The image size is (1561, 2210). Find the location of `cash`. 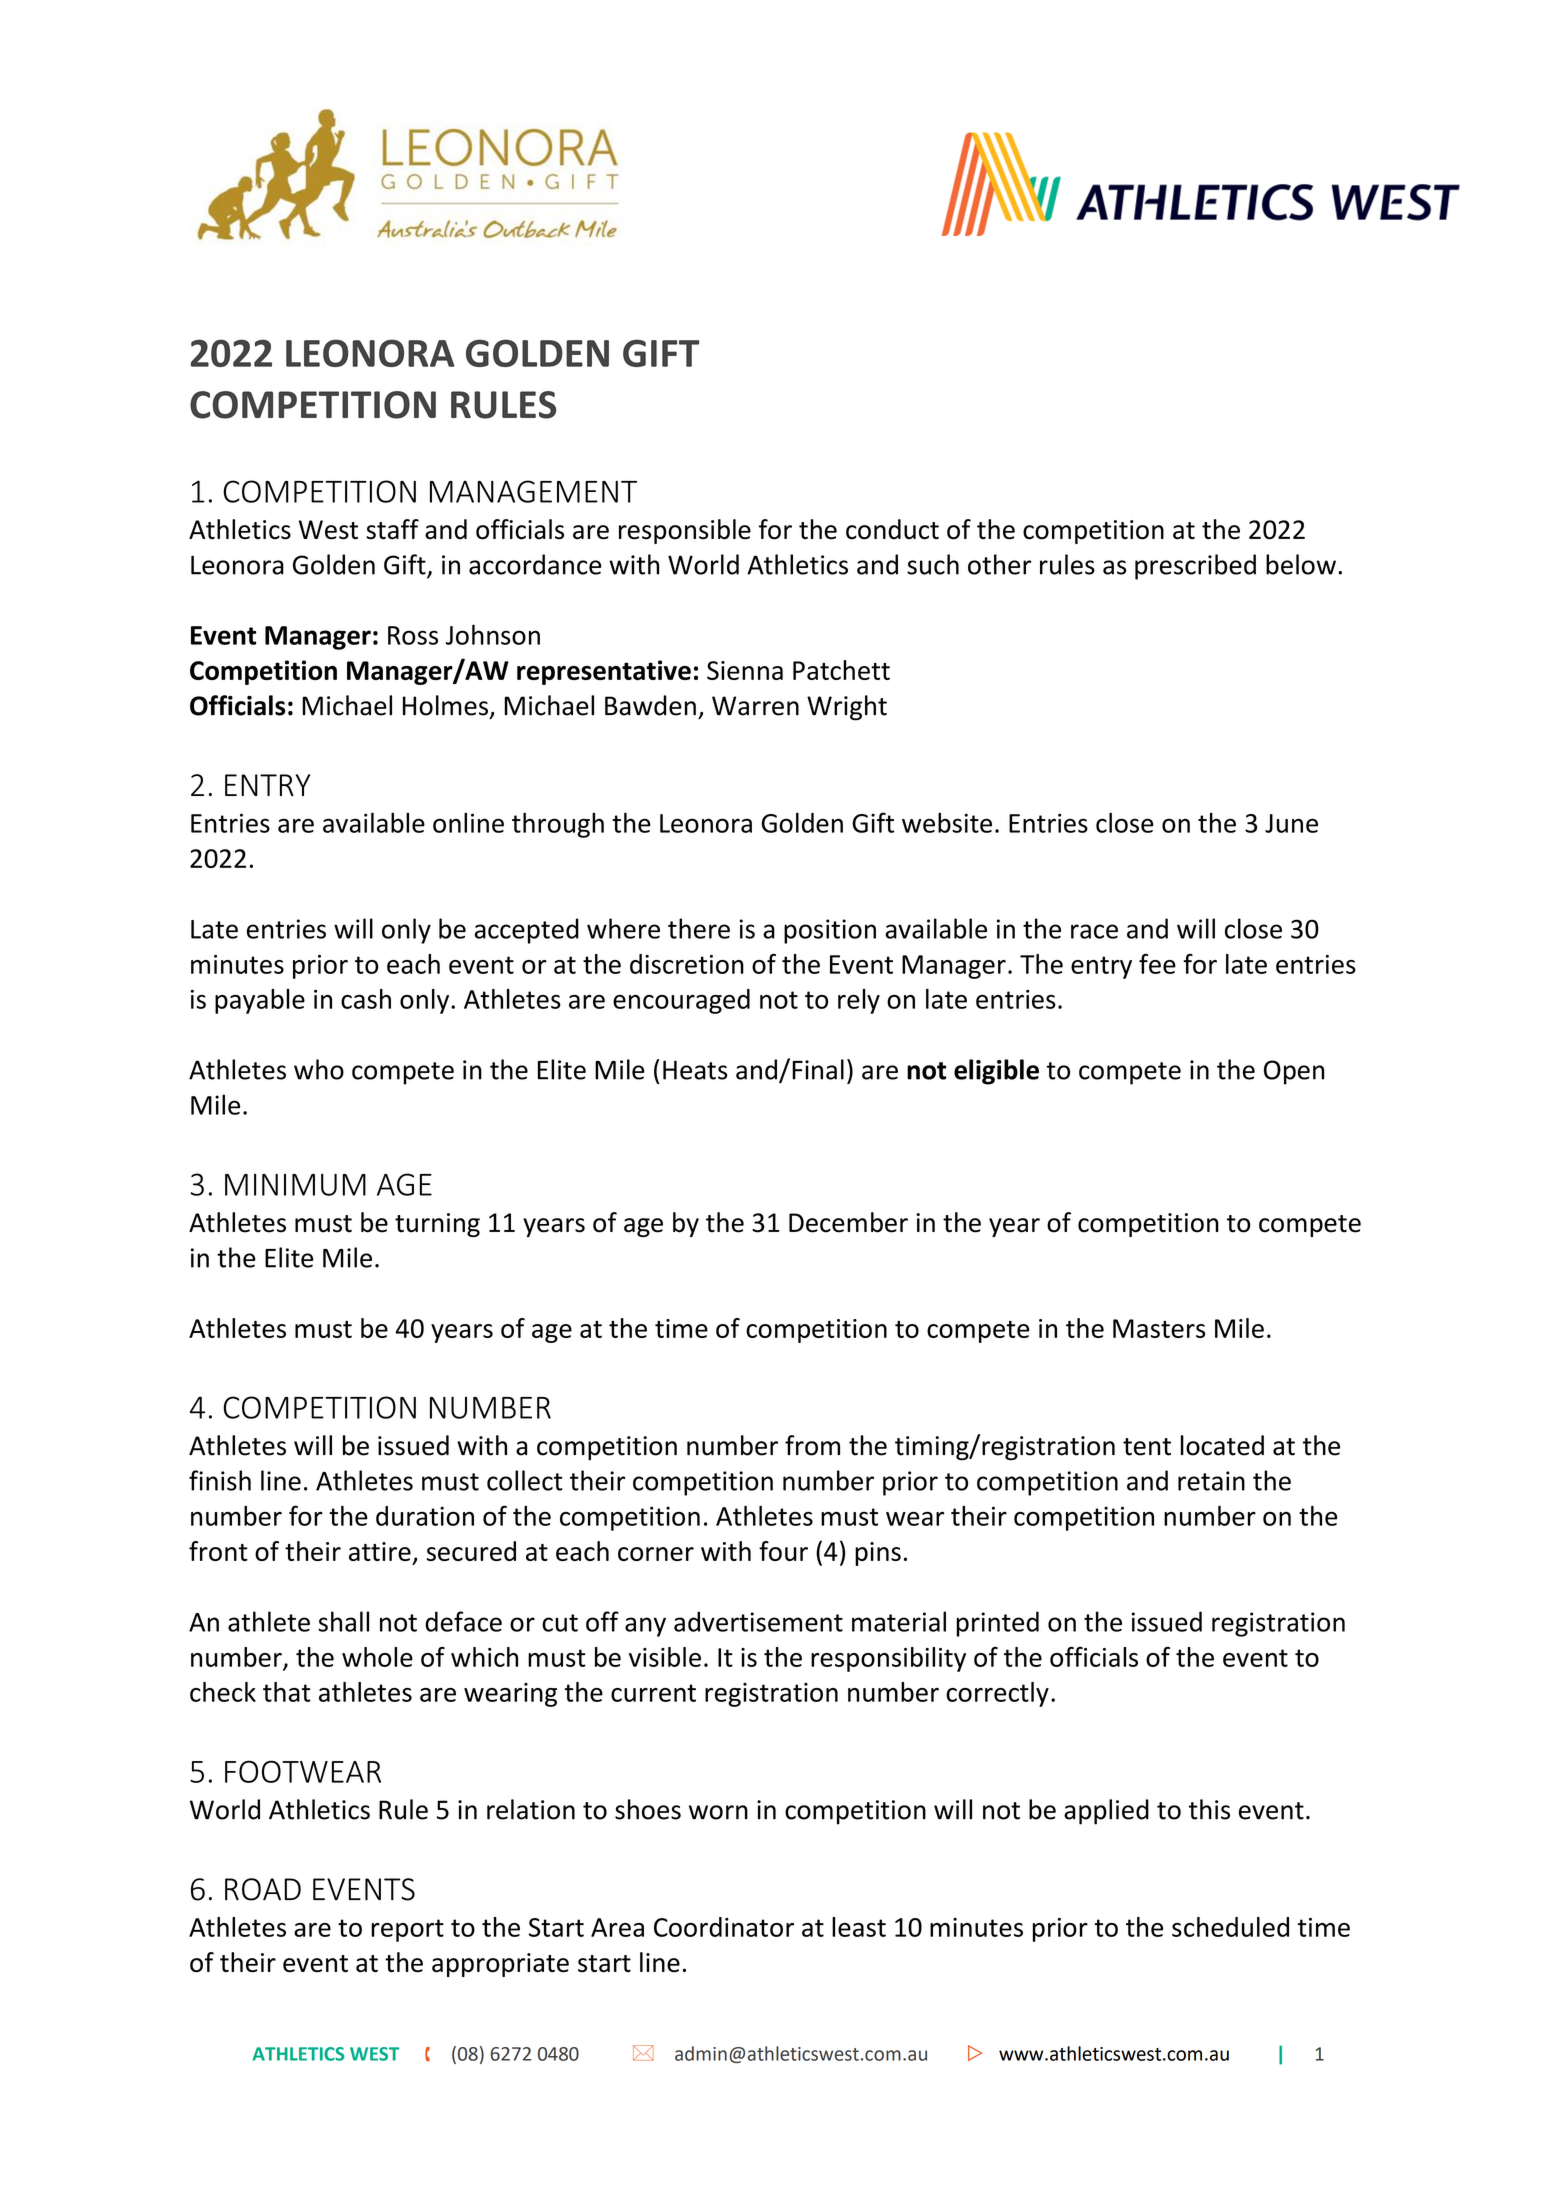

cash is located at coordinates (366, 999).
